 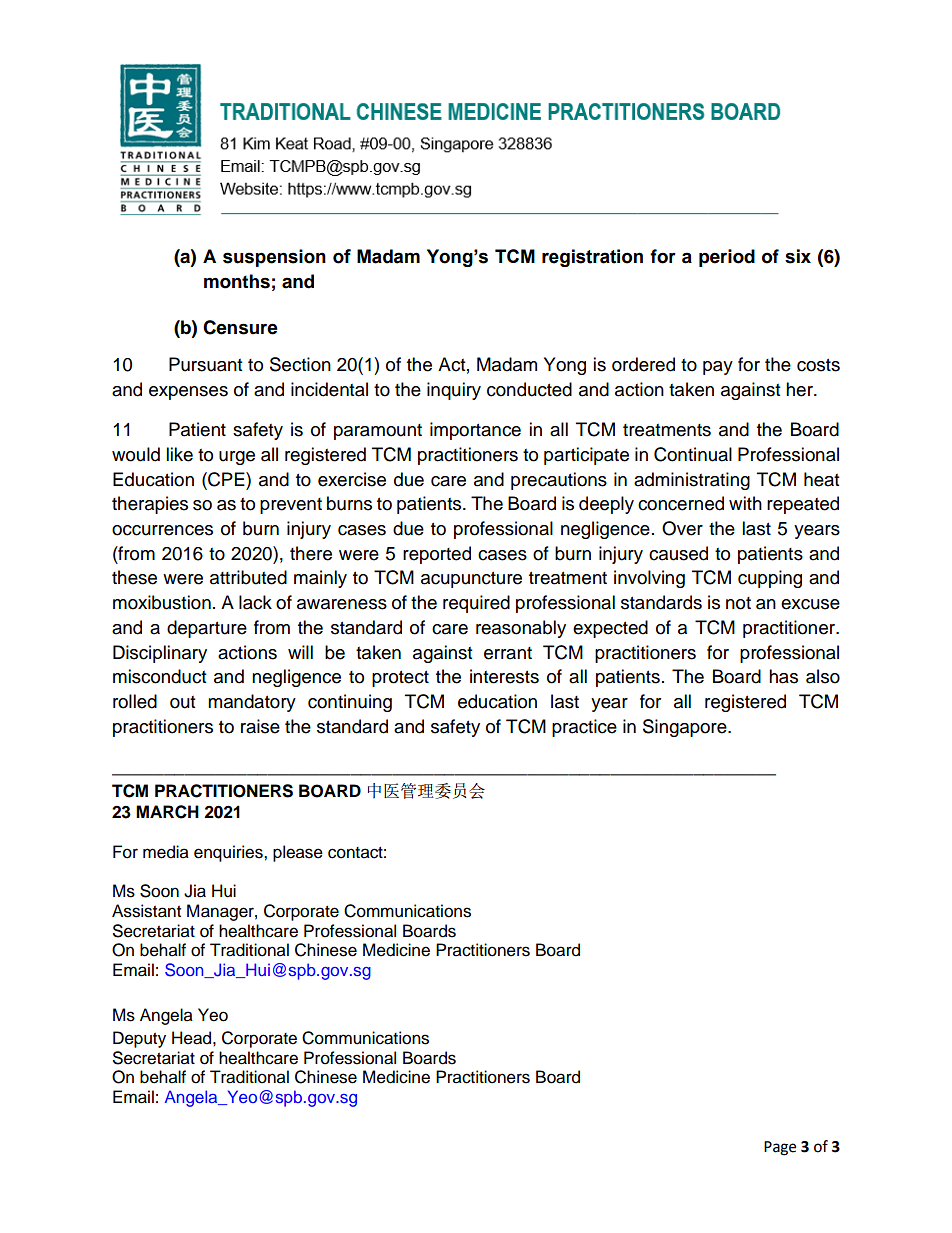 What do you see at coordinates (584, 728) in the screenshot?
I see `practice` at bounding box center [584, 728].
